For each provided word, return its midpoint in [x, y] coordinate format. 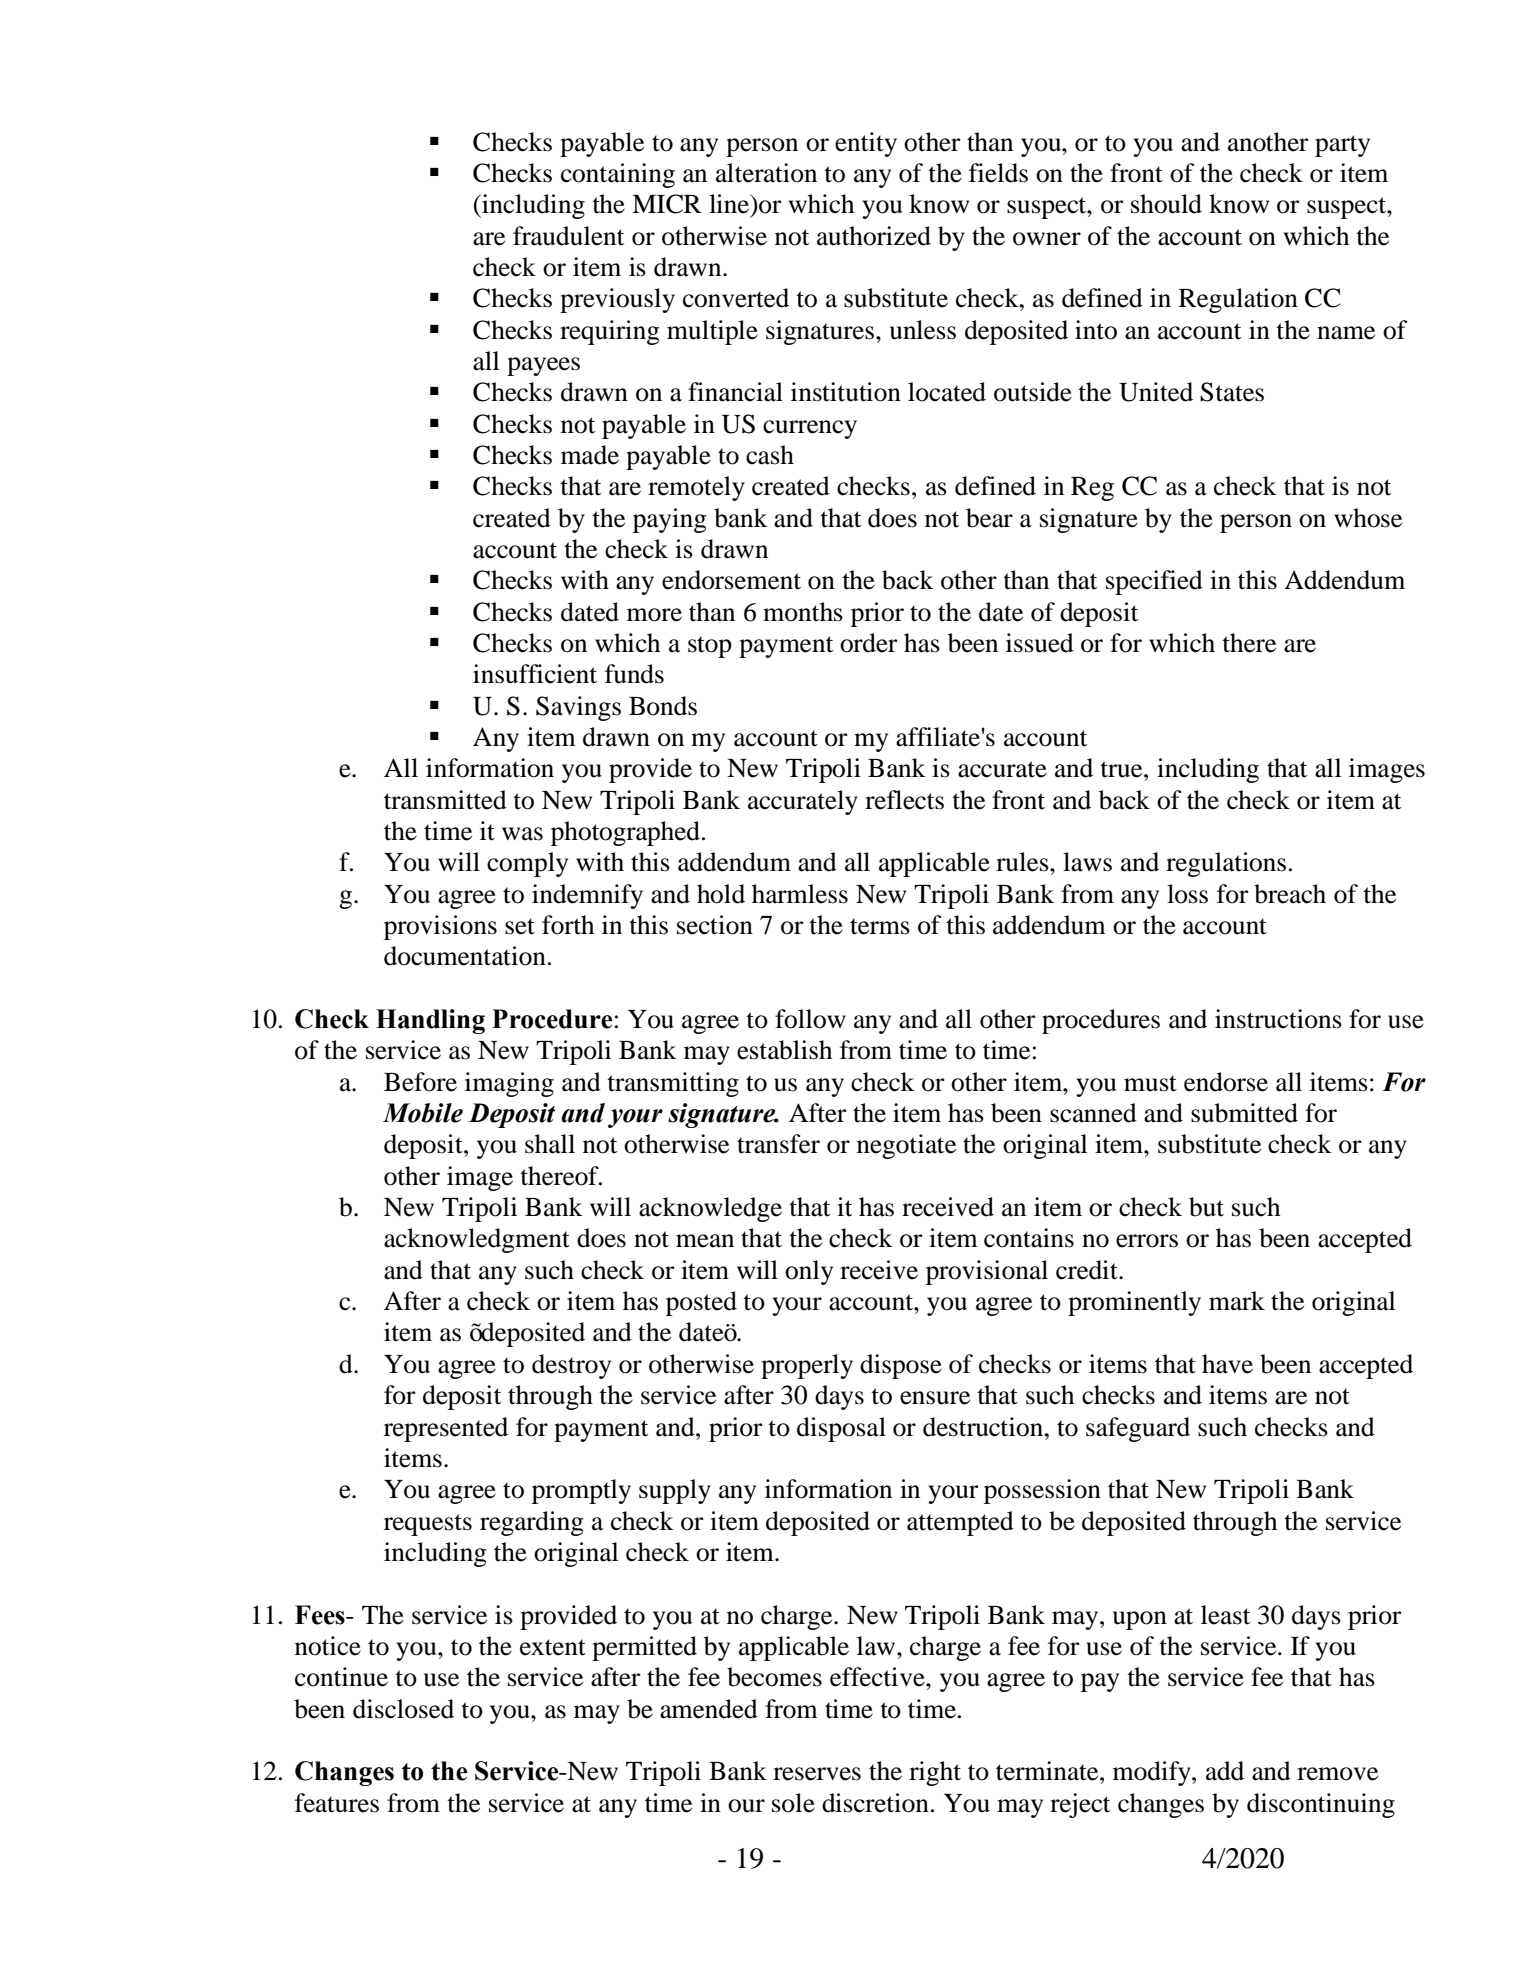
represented [446, 1429]
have [1227, 1364]
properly [807, 1366]
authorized [874, 236]
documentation [465, 956]
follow [810, 1019]
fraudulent [568, 236]
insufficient [535, 674]
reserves [817, 1774]
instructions [1278, 1019]
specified [1154, 582]
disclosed [403, 1709]
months [803, 612]
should [1166, 204]
